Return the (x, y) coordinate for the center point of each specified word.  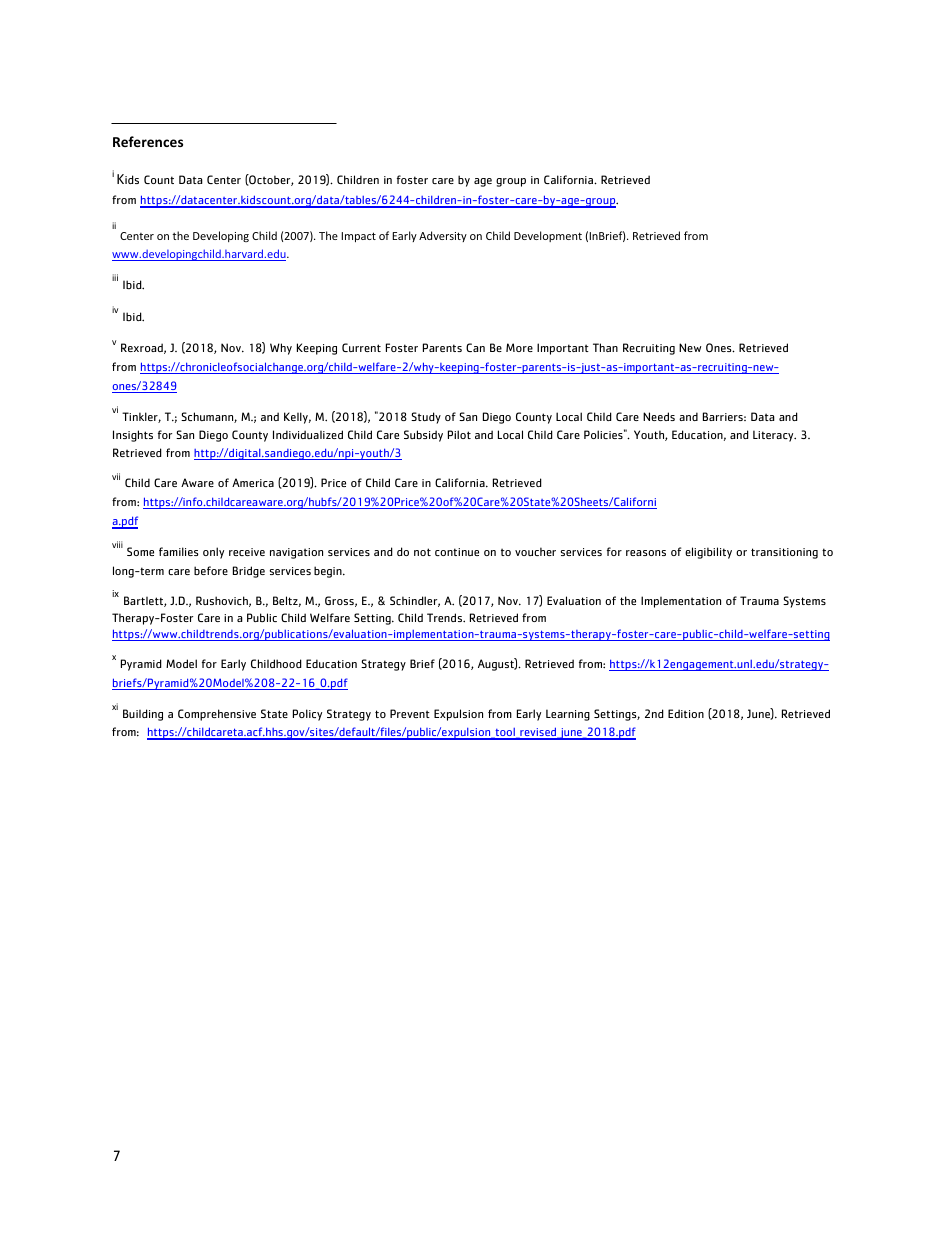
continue (457, 552)
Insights (133, 436)
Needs (659, 416)
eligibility (708, 553)
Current (361, 347)
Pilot (459, 434)
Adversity (443, 236)
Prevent (410, 713)
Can (475, 347)
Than (605, 347)
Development (548, 236)
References (148, 141)
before (211, 570)
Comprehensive (217, 715)
